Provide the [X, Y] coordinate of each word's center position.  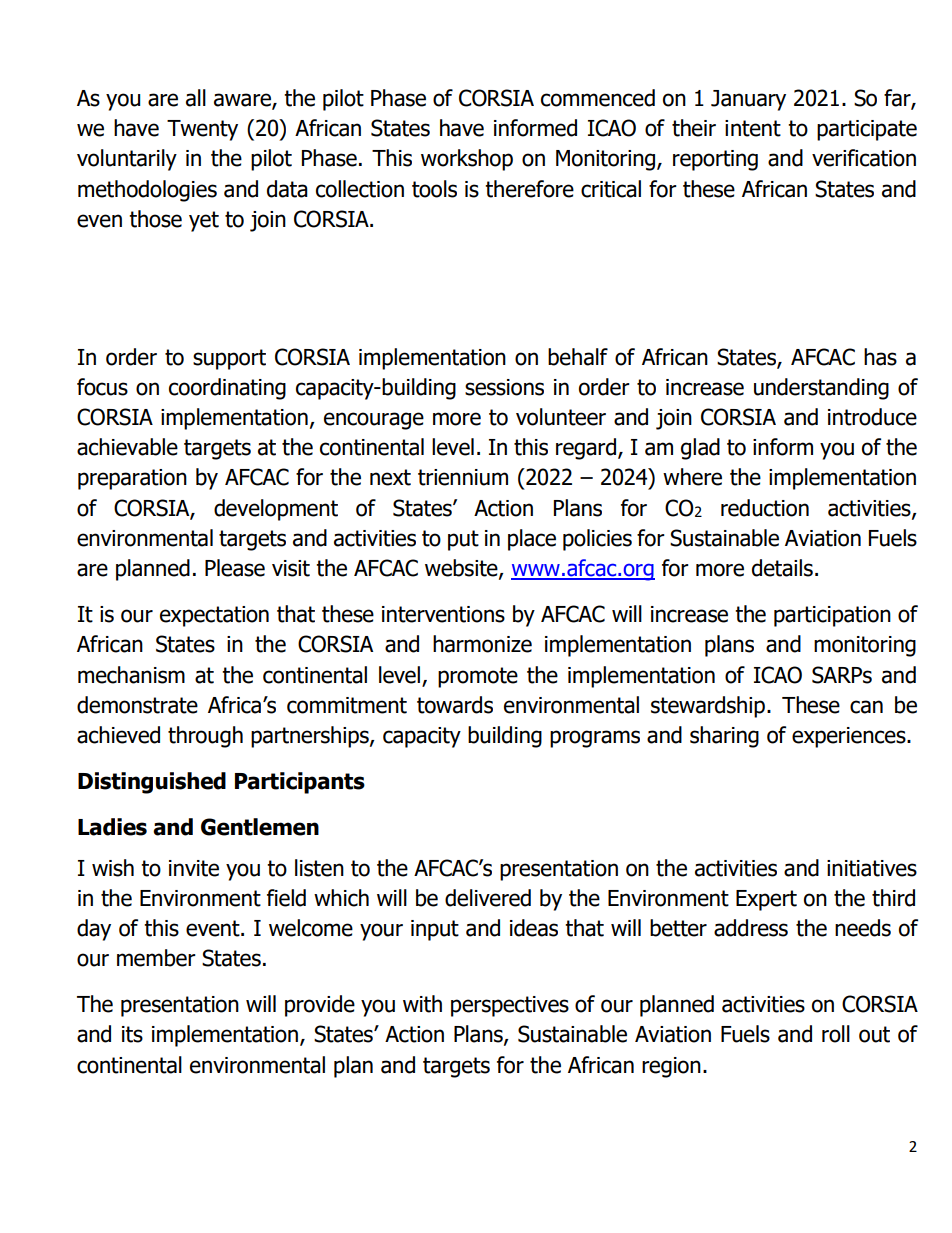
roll [836, 1034]
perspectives [510, 1006]
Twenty [202, 130]
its [132, 1034]
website [462, 569]
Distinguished [152, 783]
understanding [821, 389]
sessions [504, 387]
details [782, 568]
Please [235, 568]
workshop [467, 160]
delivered [488, 898]
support [229, 359]
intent [753, 128]
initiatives [872, 868]
